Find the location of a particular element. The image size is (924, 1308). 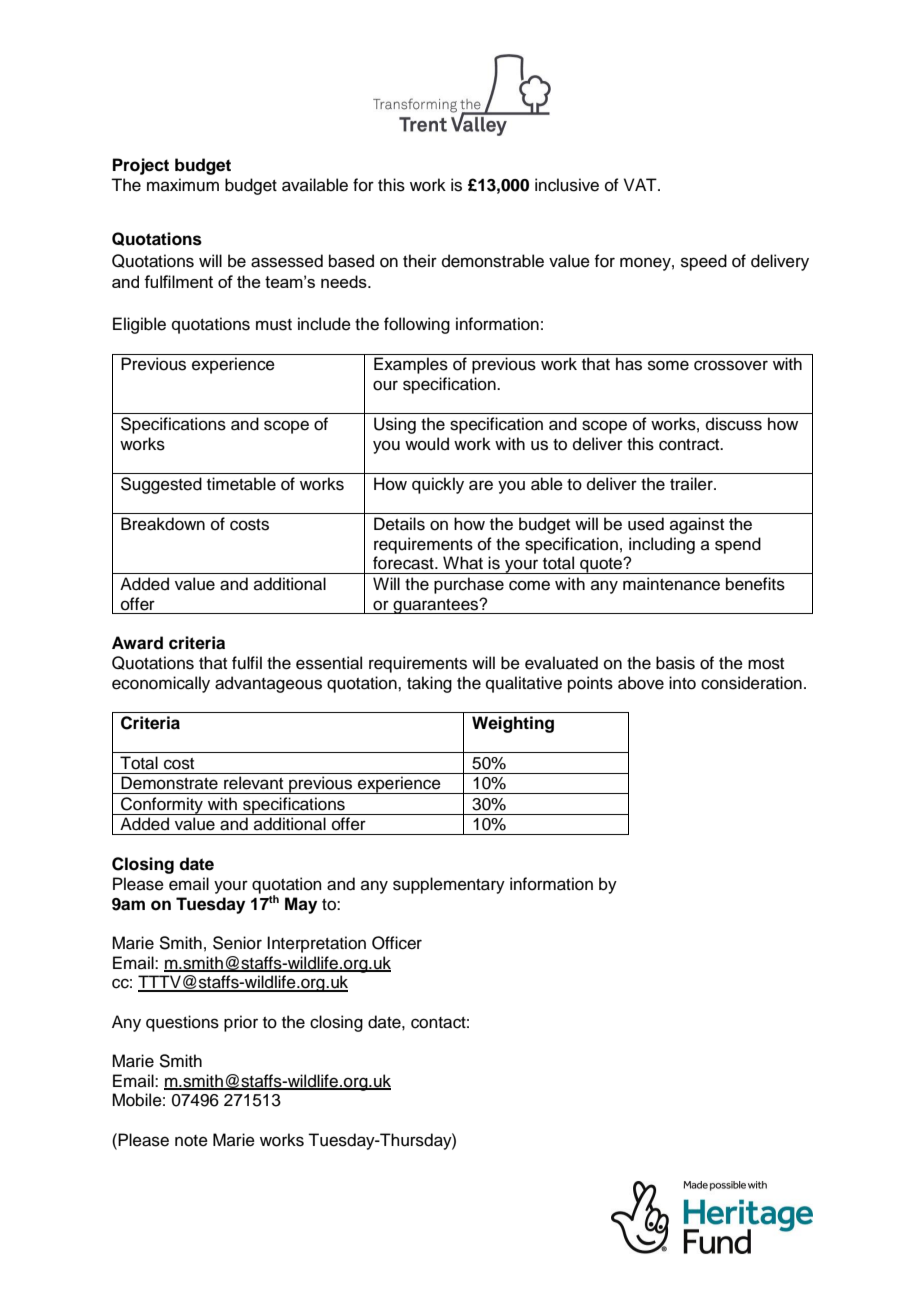

Suggested is located at coordinates (161, 485).
